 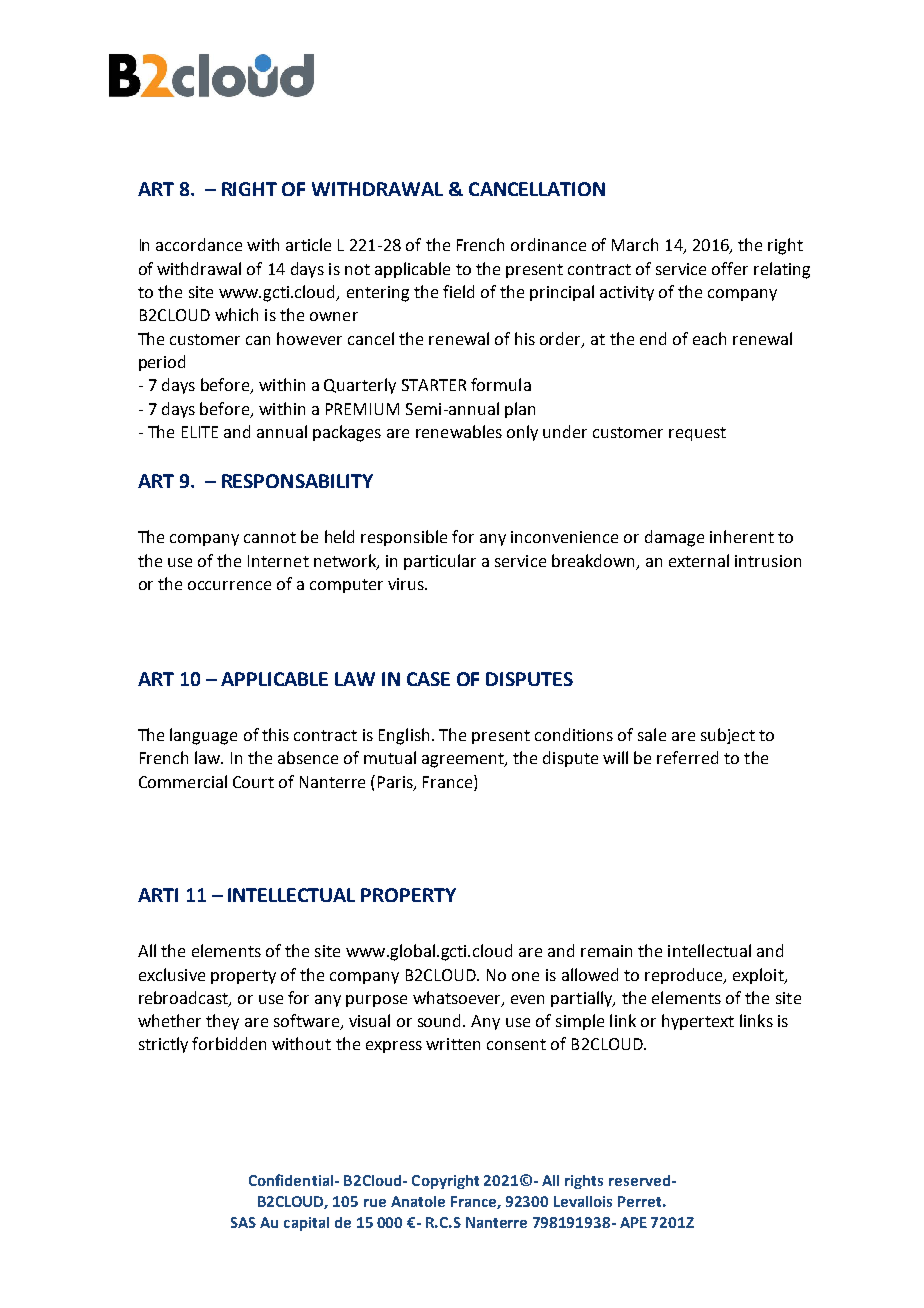 I want to click on one, so click(x=525, y=976).
